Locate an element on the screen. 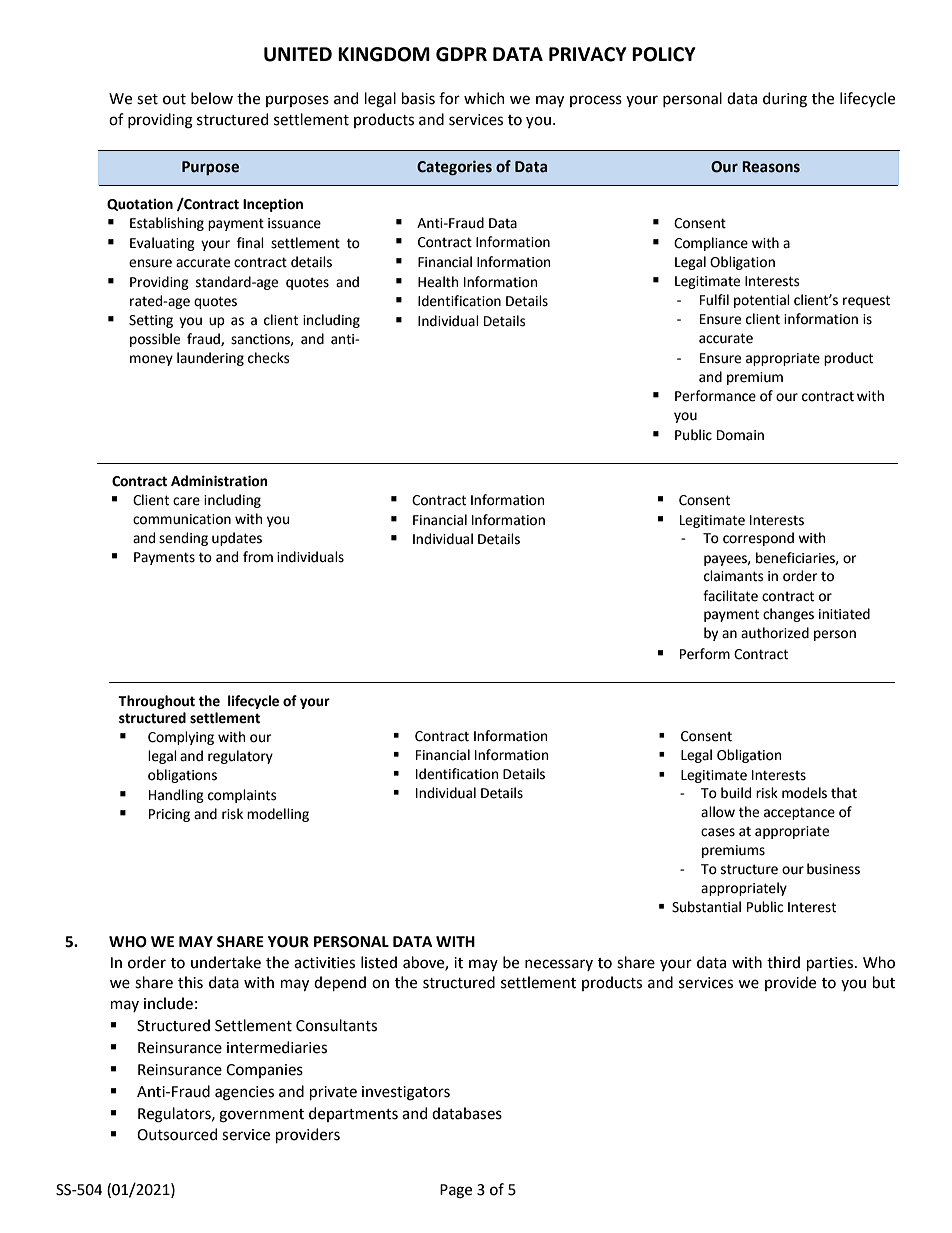 This screenshot has width=952, height=1233. Outsourced is located at coordinates (177, 1134).
